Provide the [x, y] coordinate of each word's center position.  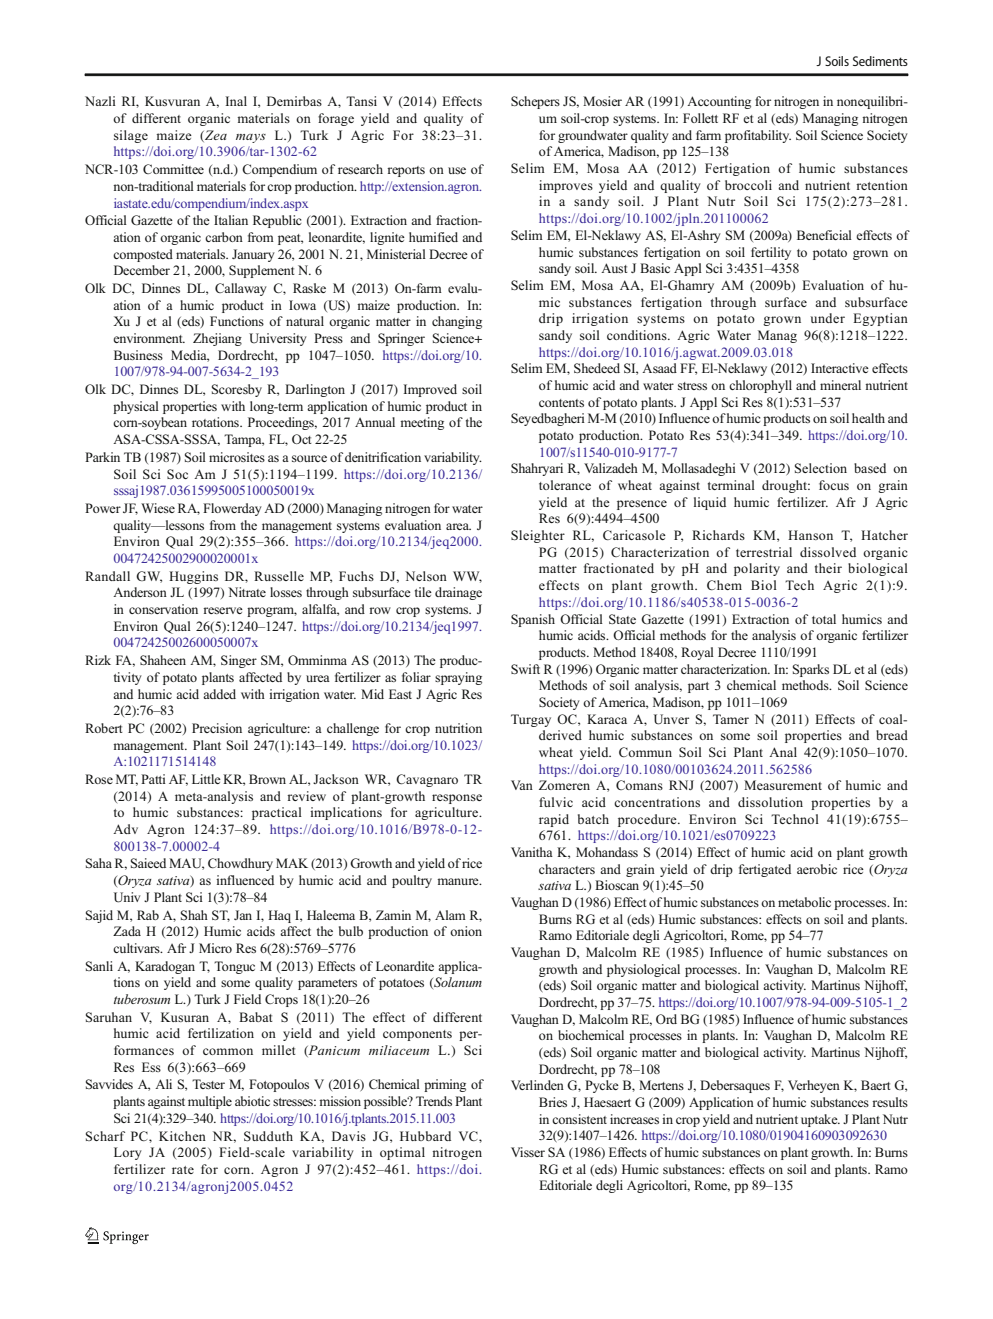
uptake [820, 1120]
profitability [758, 136]
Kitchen [182, 1136]
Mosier [602, 101]
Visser [528, 1152]
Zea [215, 136]
